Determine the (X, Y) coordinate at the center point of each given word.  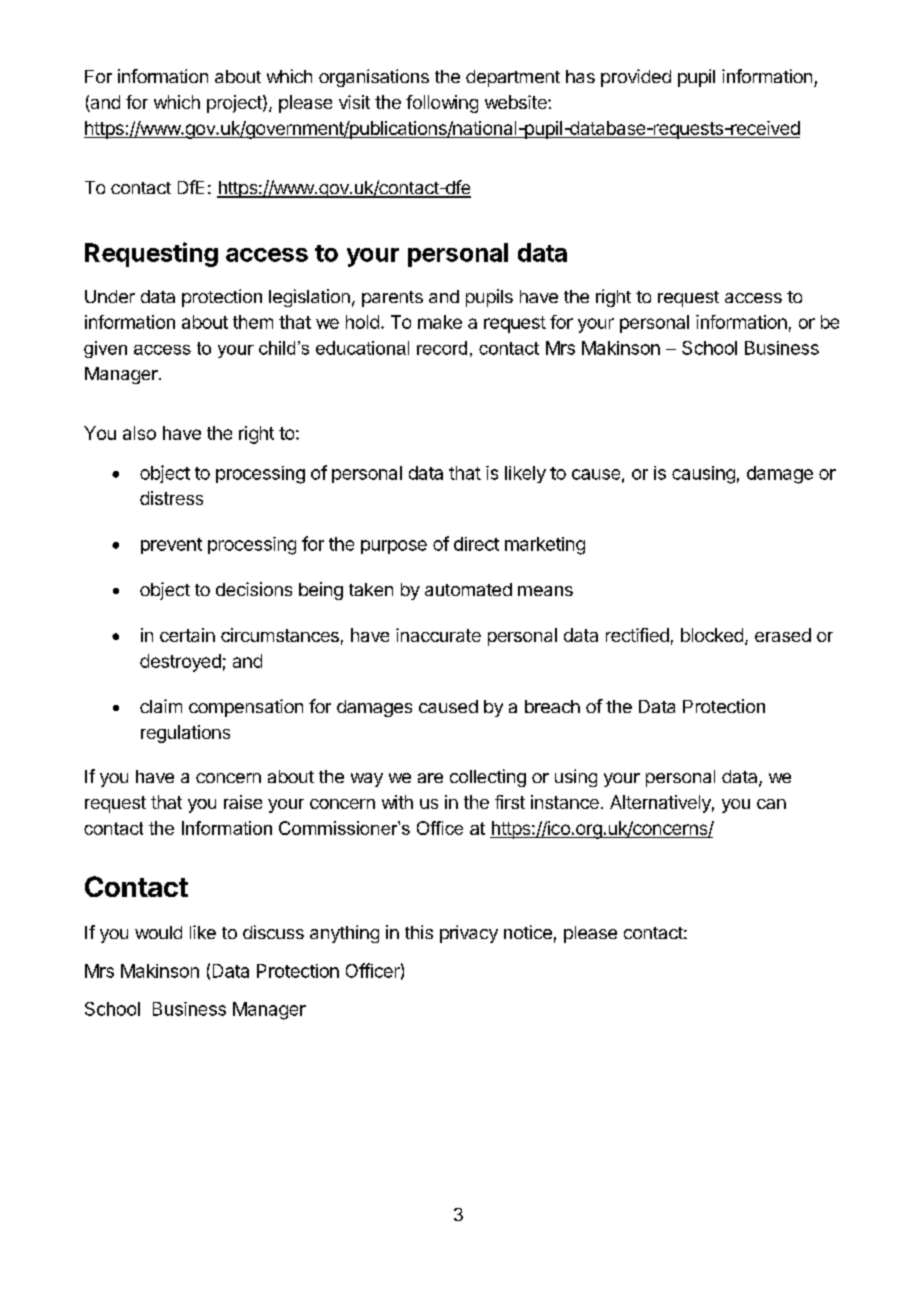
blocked (712, 635)
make (440, 322)
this (419, 932)
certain (187, 635)
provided (636, 78)
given (105, 349)
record (442, 348)
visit (354, 102)
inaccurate (438, 635)
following (442, 104)
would (158, 932)
